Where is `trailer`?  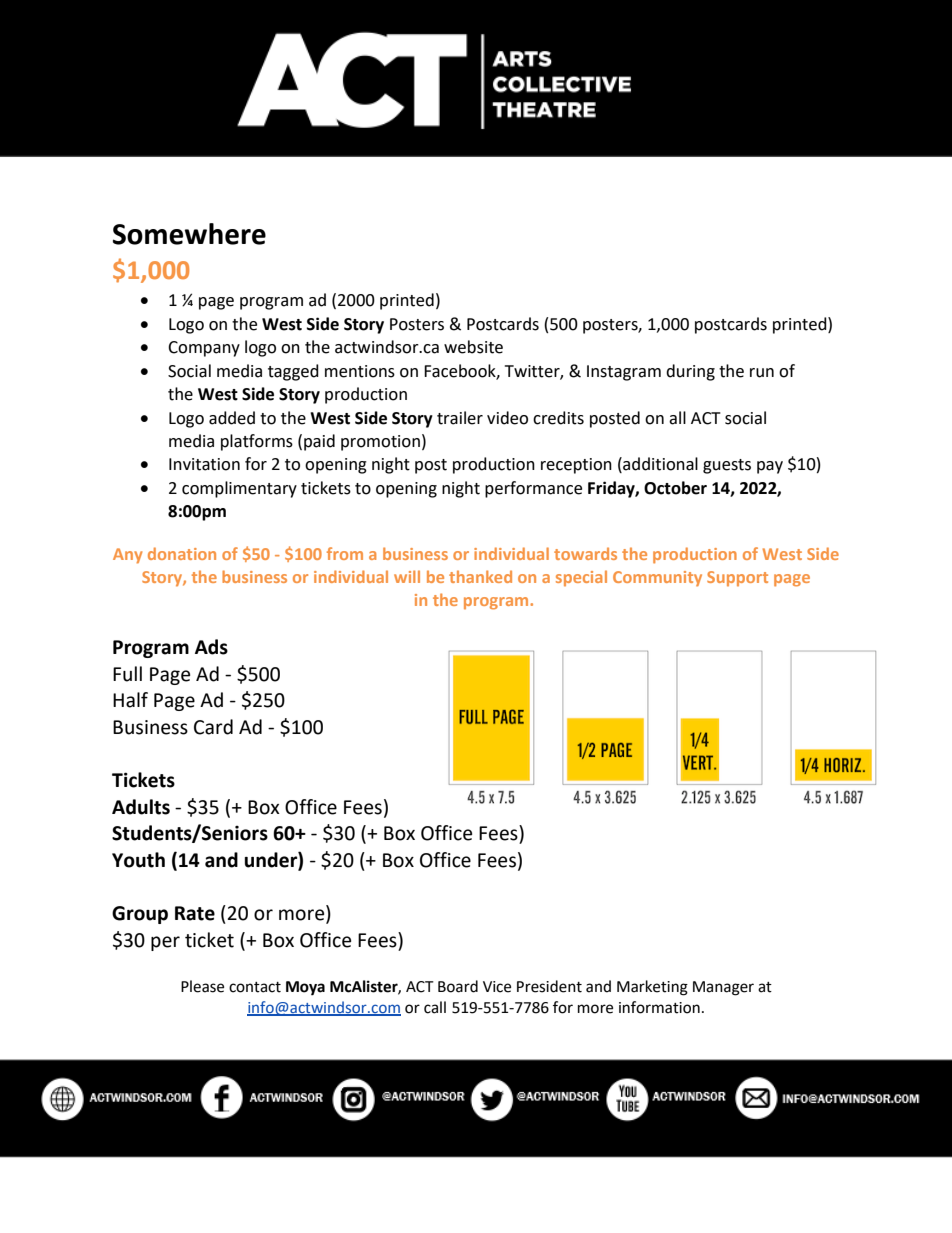 trailer is located at coordinates (460, 418).
